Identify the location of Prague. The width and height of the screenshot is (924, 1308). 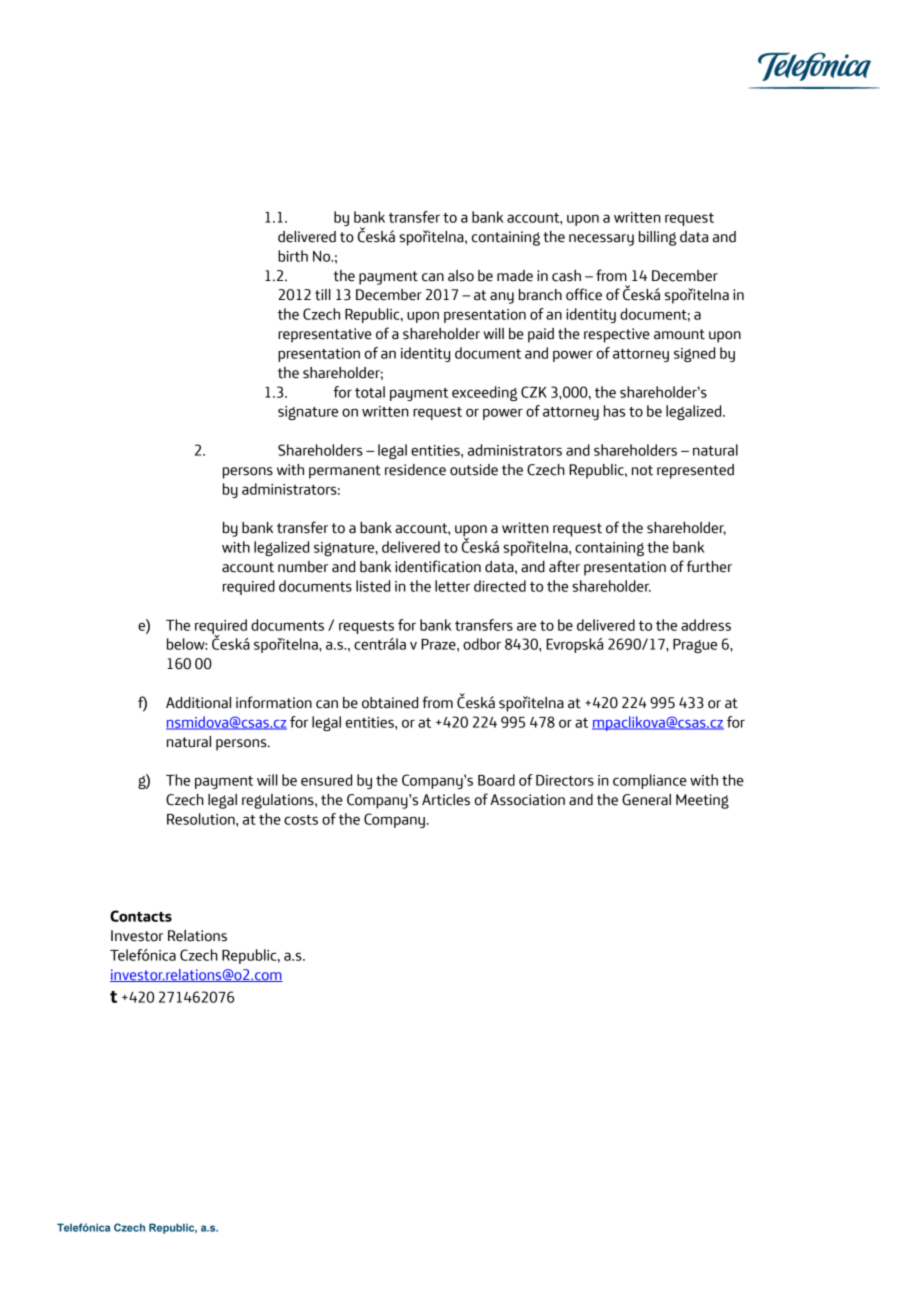
(695, 646).
